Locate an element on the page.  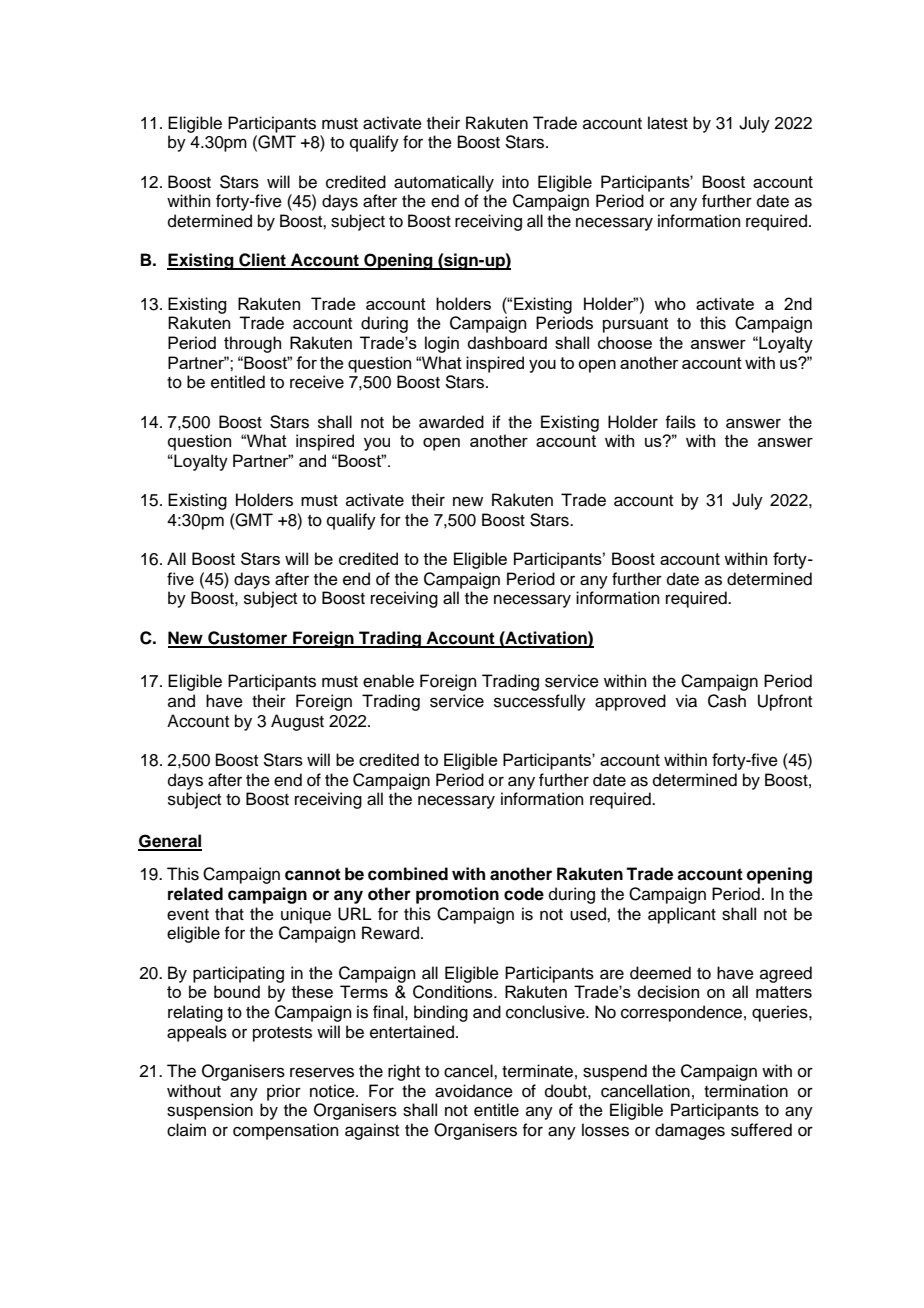
successfully is located at coordinates (540, 702).
